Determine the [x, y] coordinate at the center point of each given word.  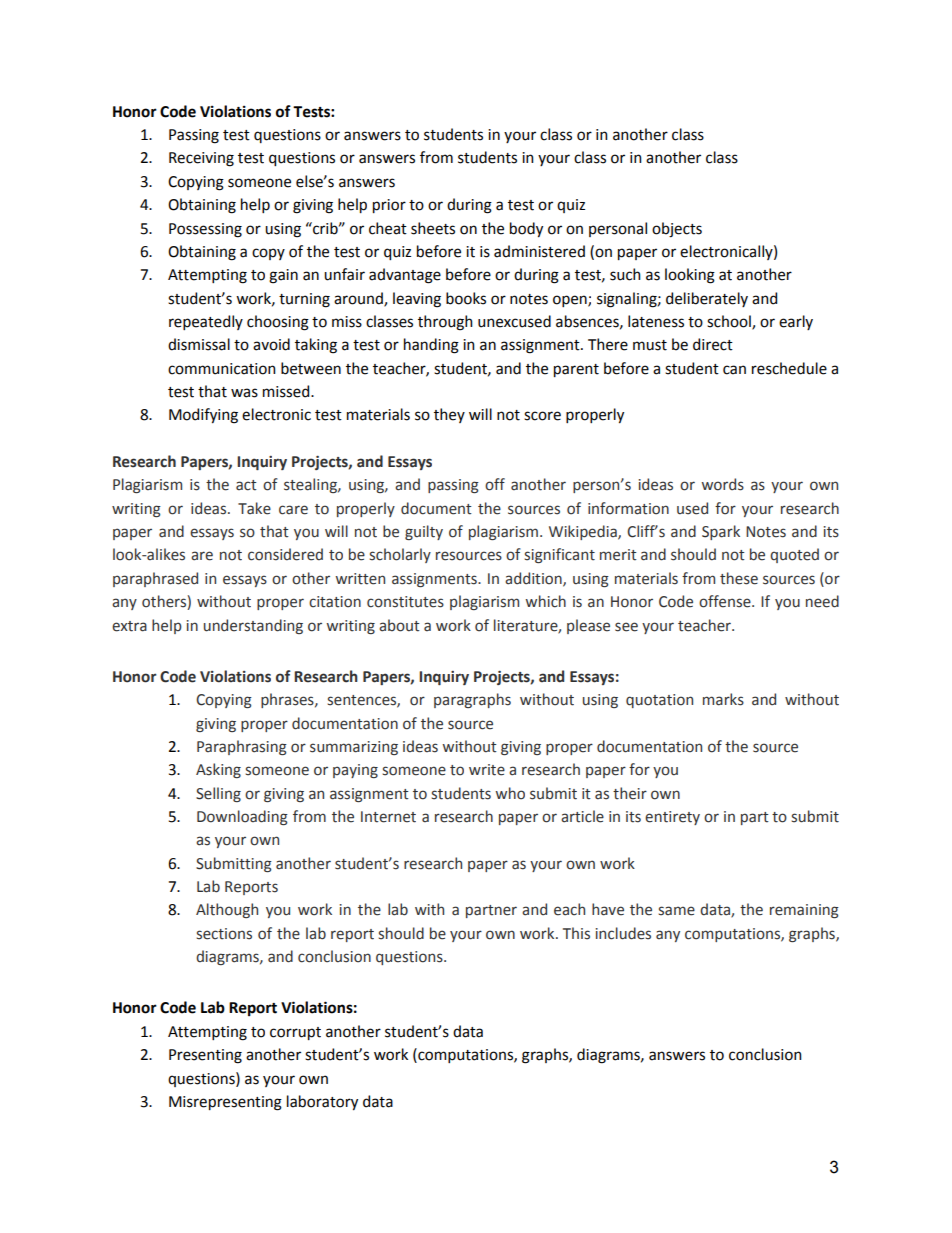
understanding [253, 626]
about [399, 625]
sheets [433, 228]
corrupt [295, 1033]
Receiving [201, 159]
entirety [672, 818]
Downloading [242, 817]
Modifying [203, 416]
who [510, 793]
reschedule [789, 368]
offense [726, 601]
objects [677, 230]
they [449, 415]
